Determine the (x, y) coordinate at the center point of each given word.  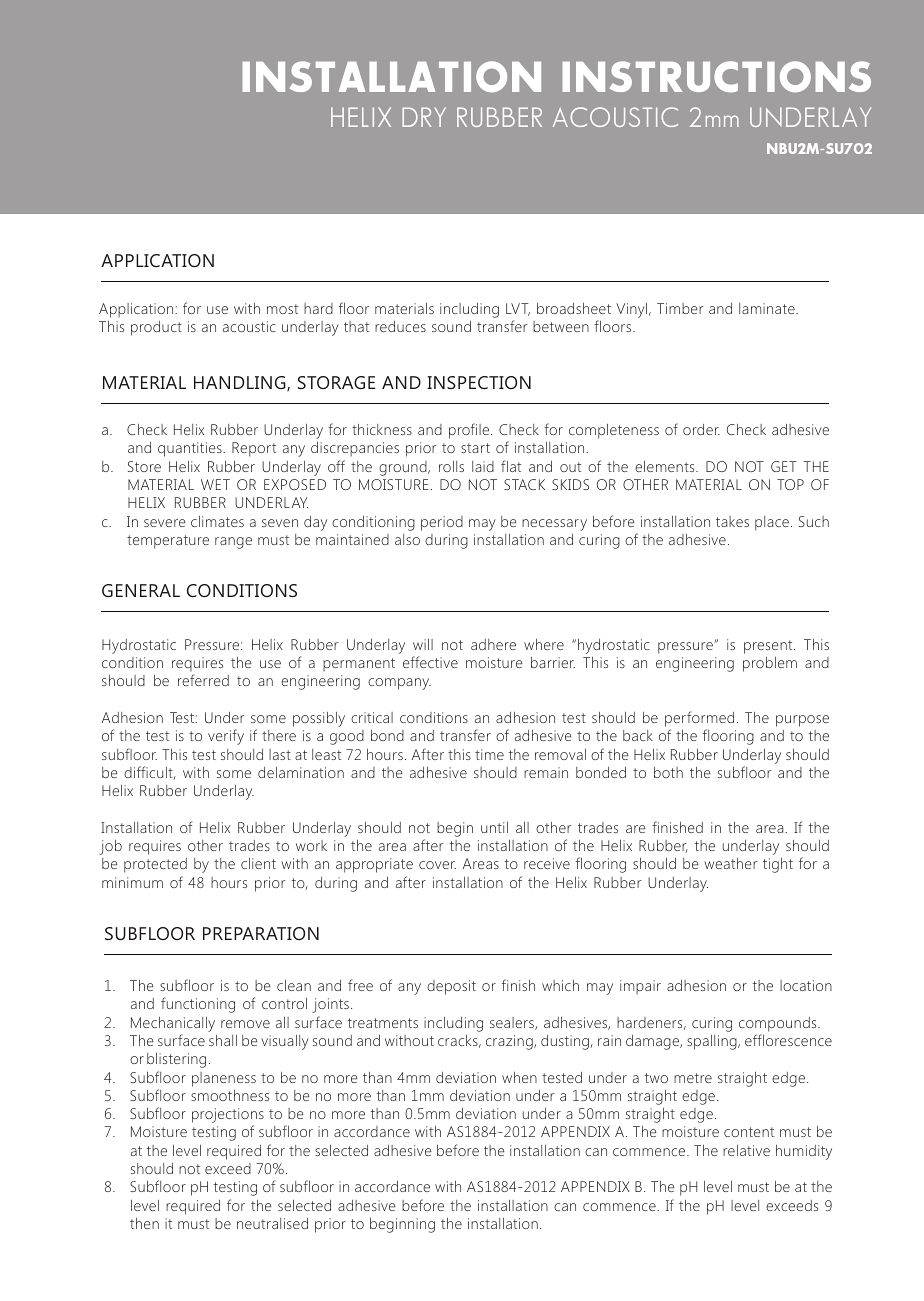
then (144, 1223)
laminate (768, 308)
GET (784, 466)
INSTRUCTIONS (716, 76)
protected (155, 865)
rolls (451, 466)
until (494, 827)
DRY (424, 117)
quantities (191, 449)
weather (730, 863)
